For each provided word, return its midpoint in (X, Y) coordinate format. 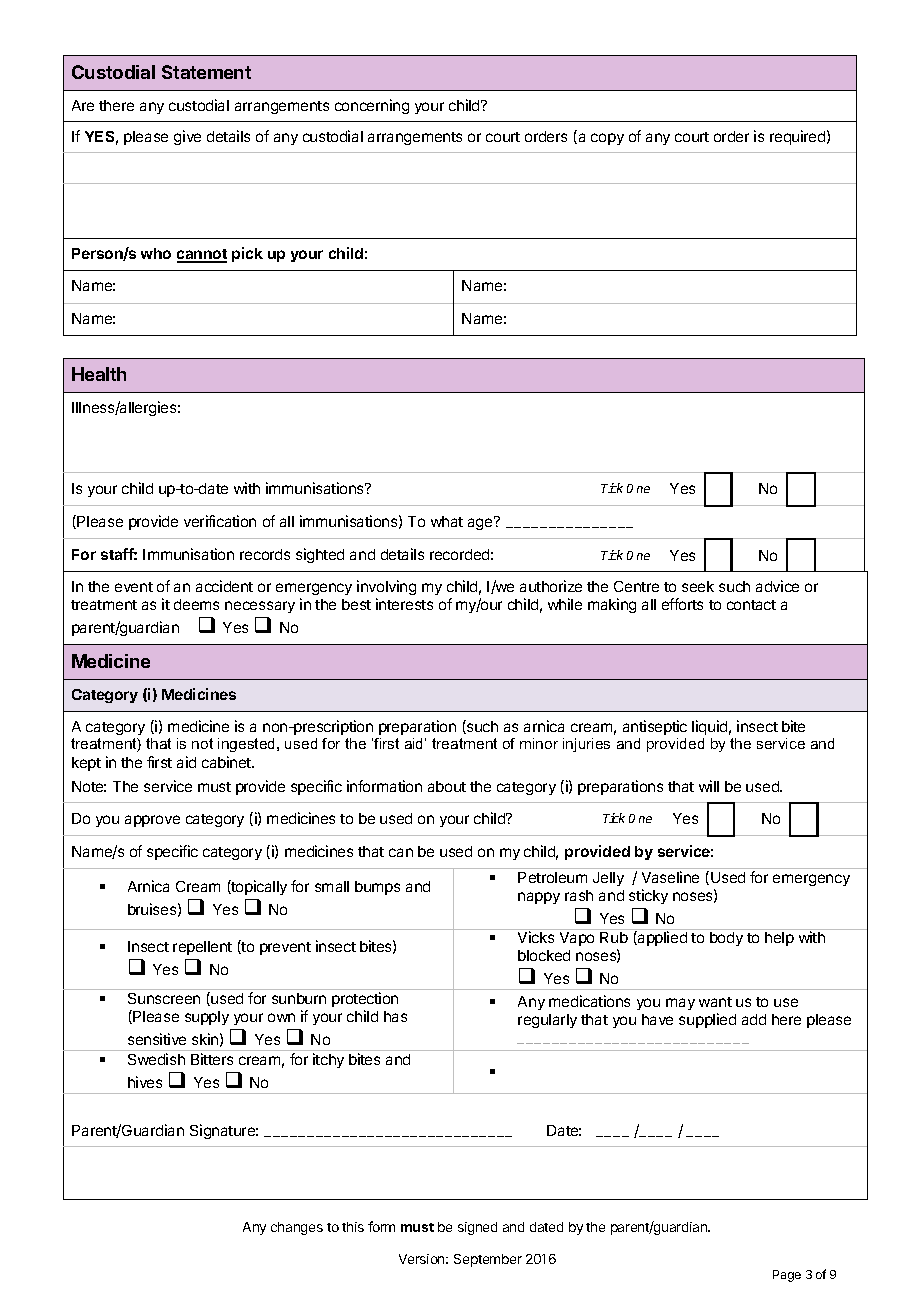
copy (607, 139)
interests (404, 604)
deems (196, 604)
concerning (372, 106)
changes (297, 1228)
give (187, 137)
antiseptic (655, 727)
